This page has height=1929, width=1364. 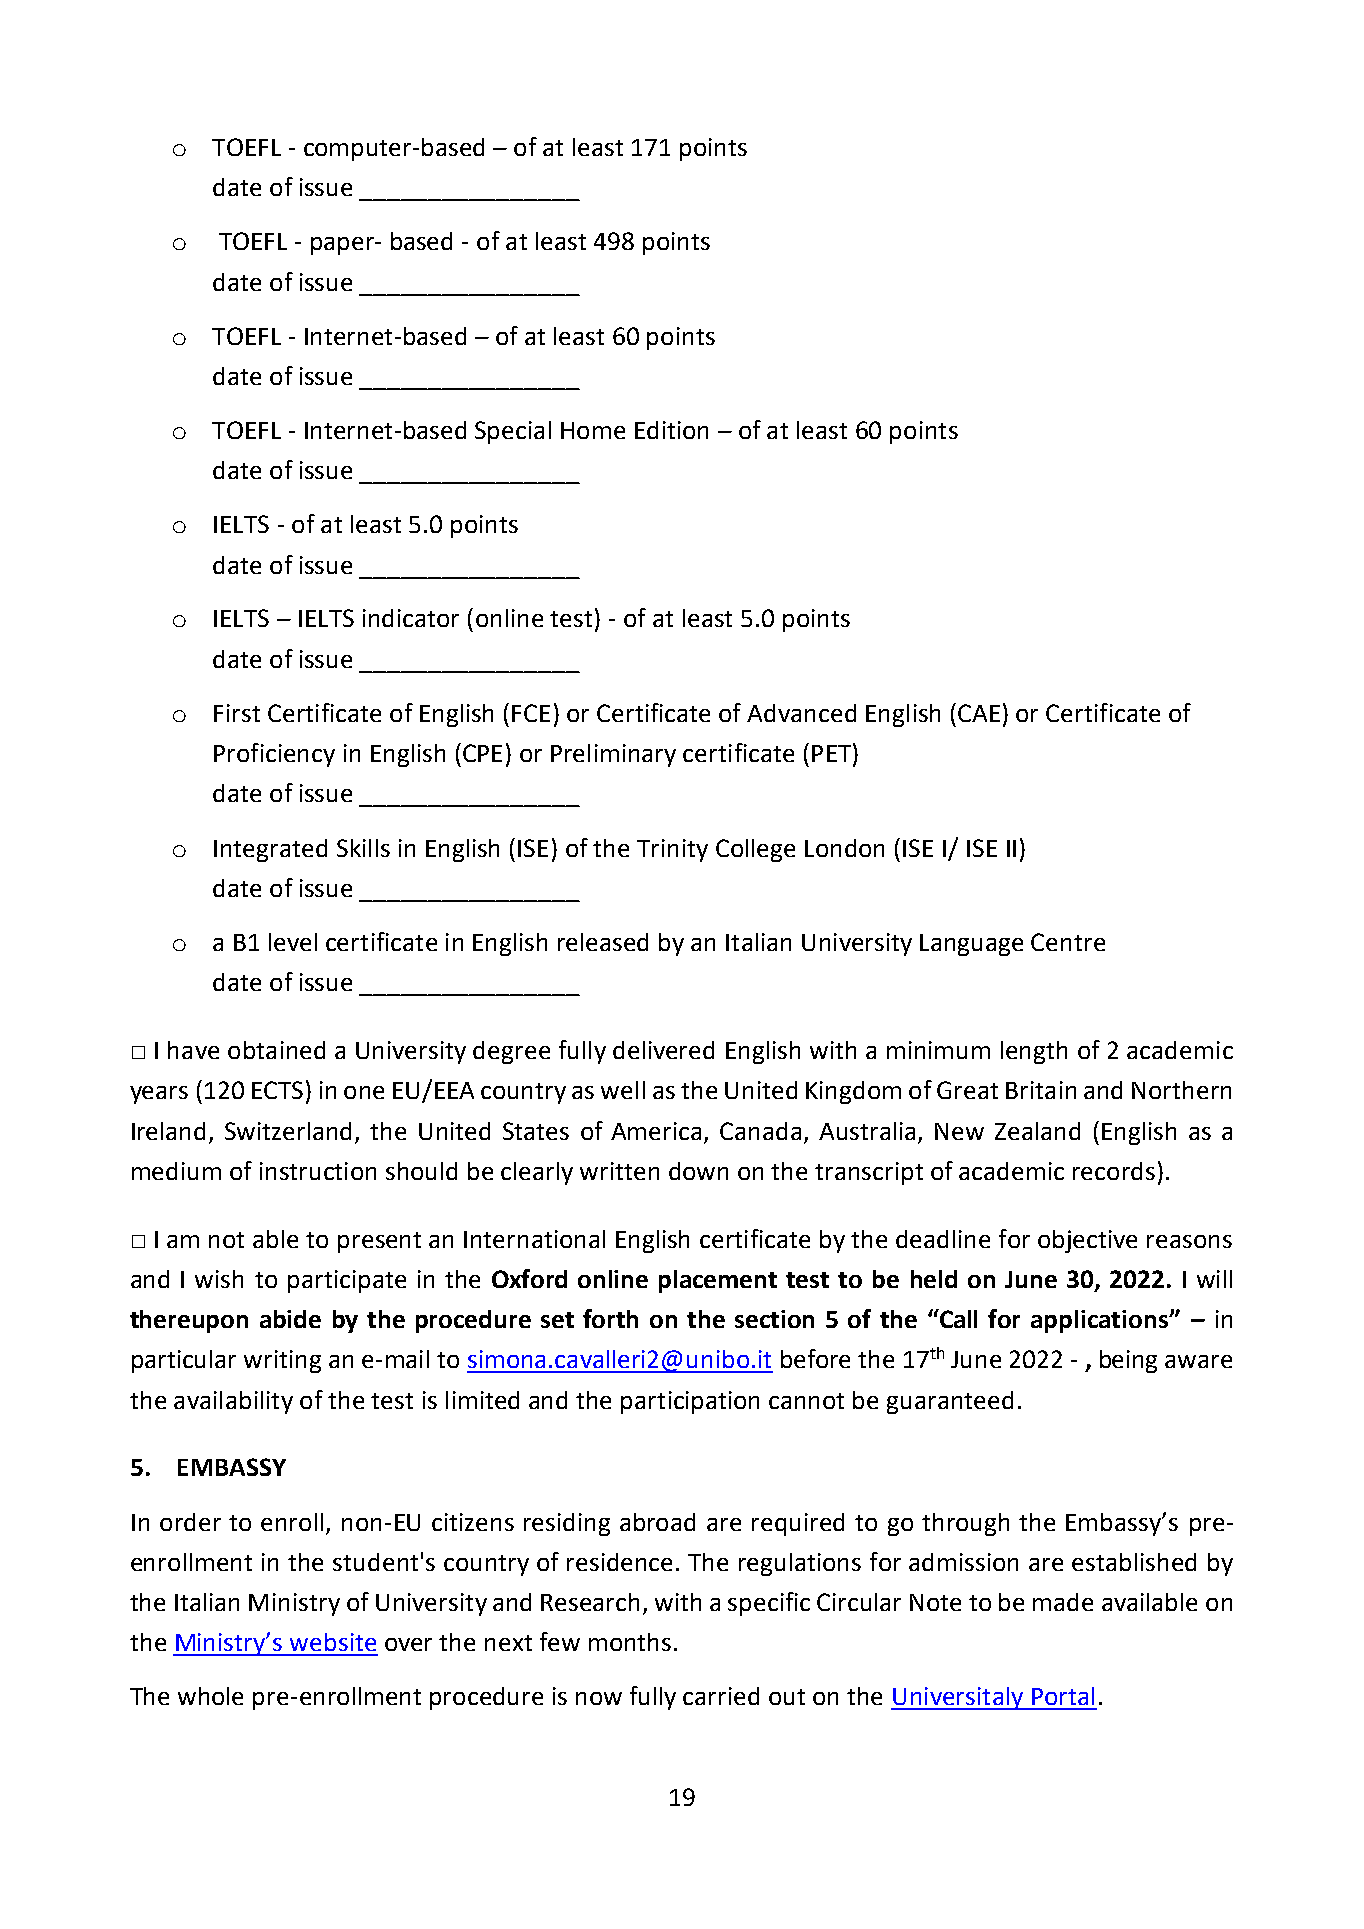 What do you see at coordinates (979, 713) in the page?
I see `CAE` at bounding box center [979, 713].
